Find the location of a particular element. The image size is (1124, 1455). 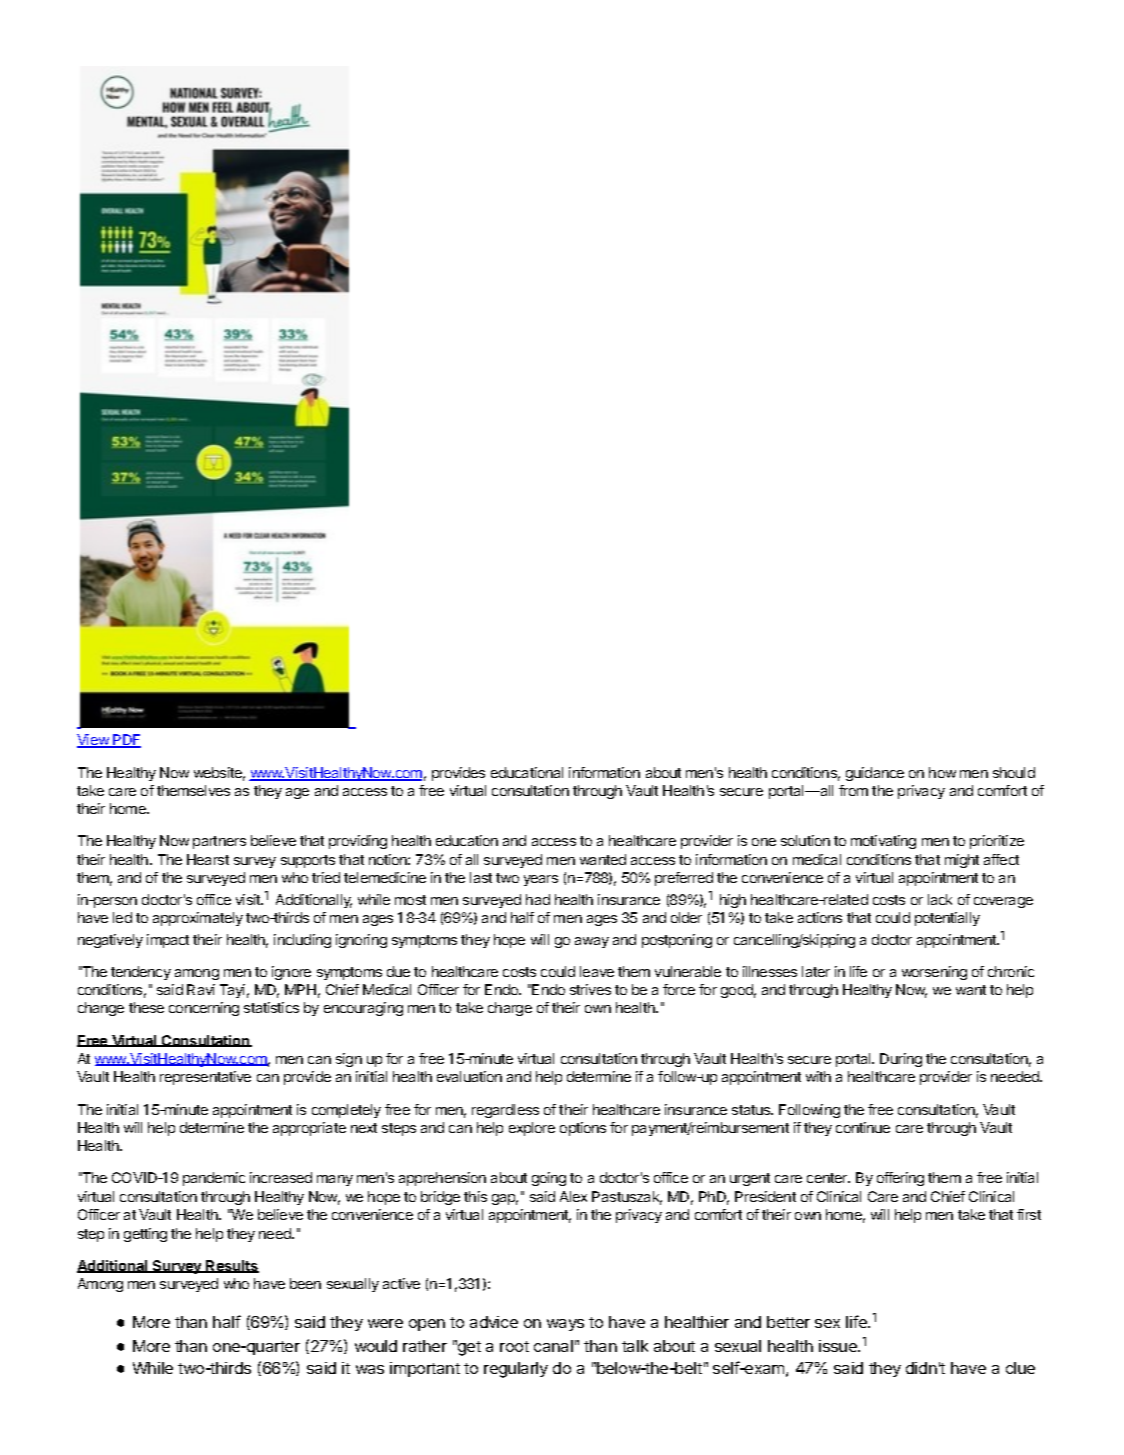

offering is located at coordinates (900, 1179).
